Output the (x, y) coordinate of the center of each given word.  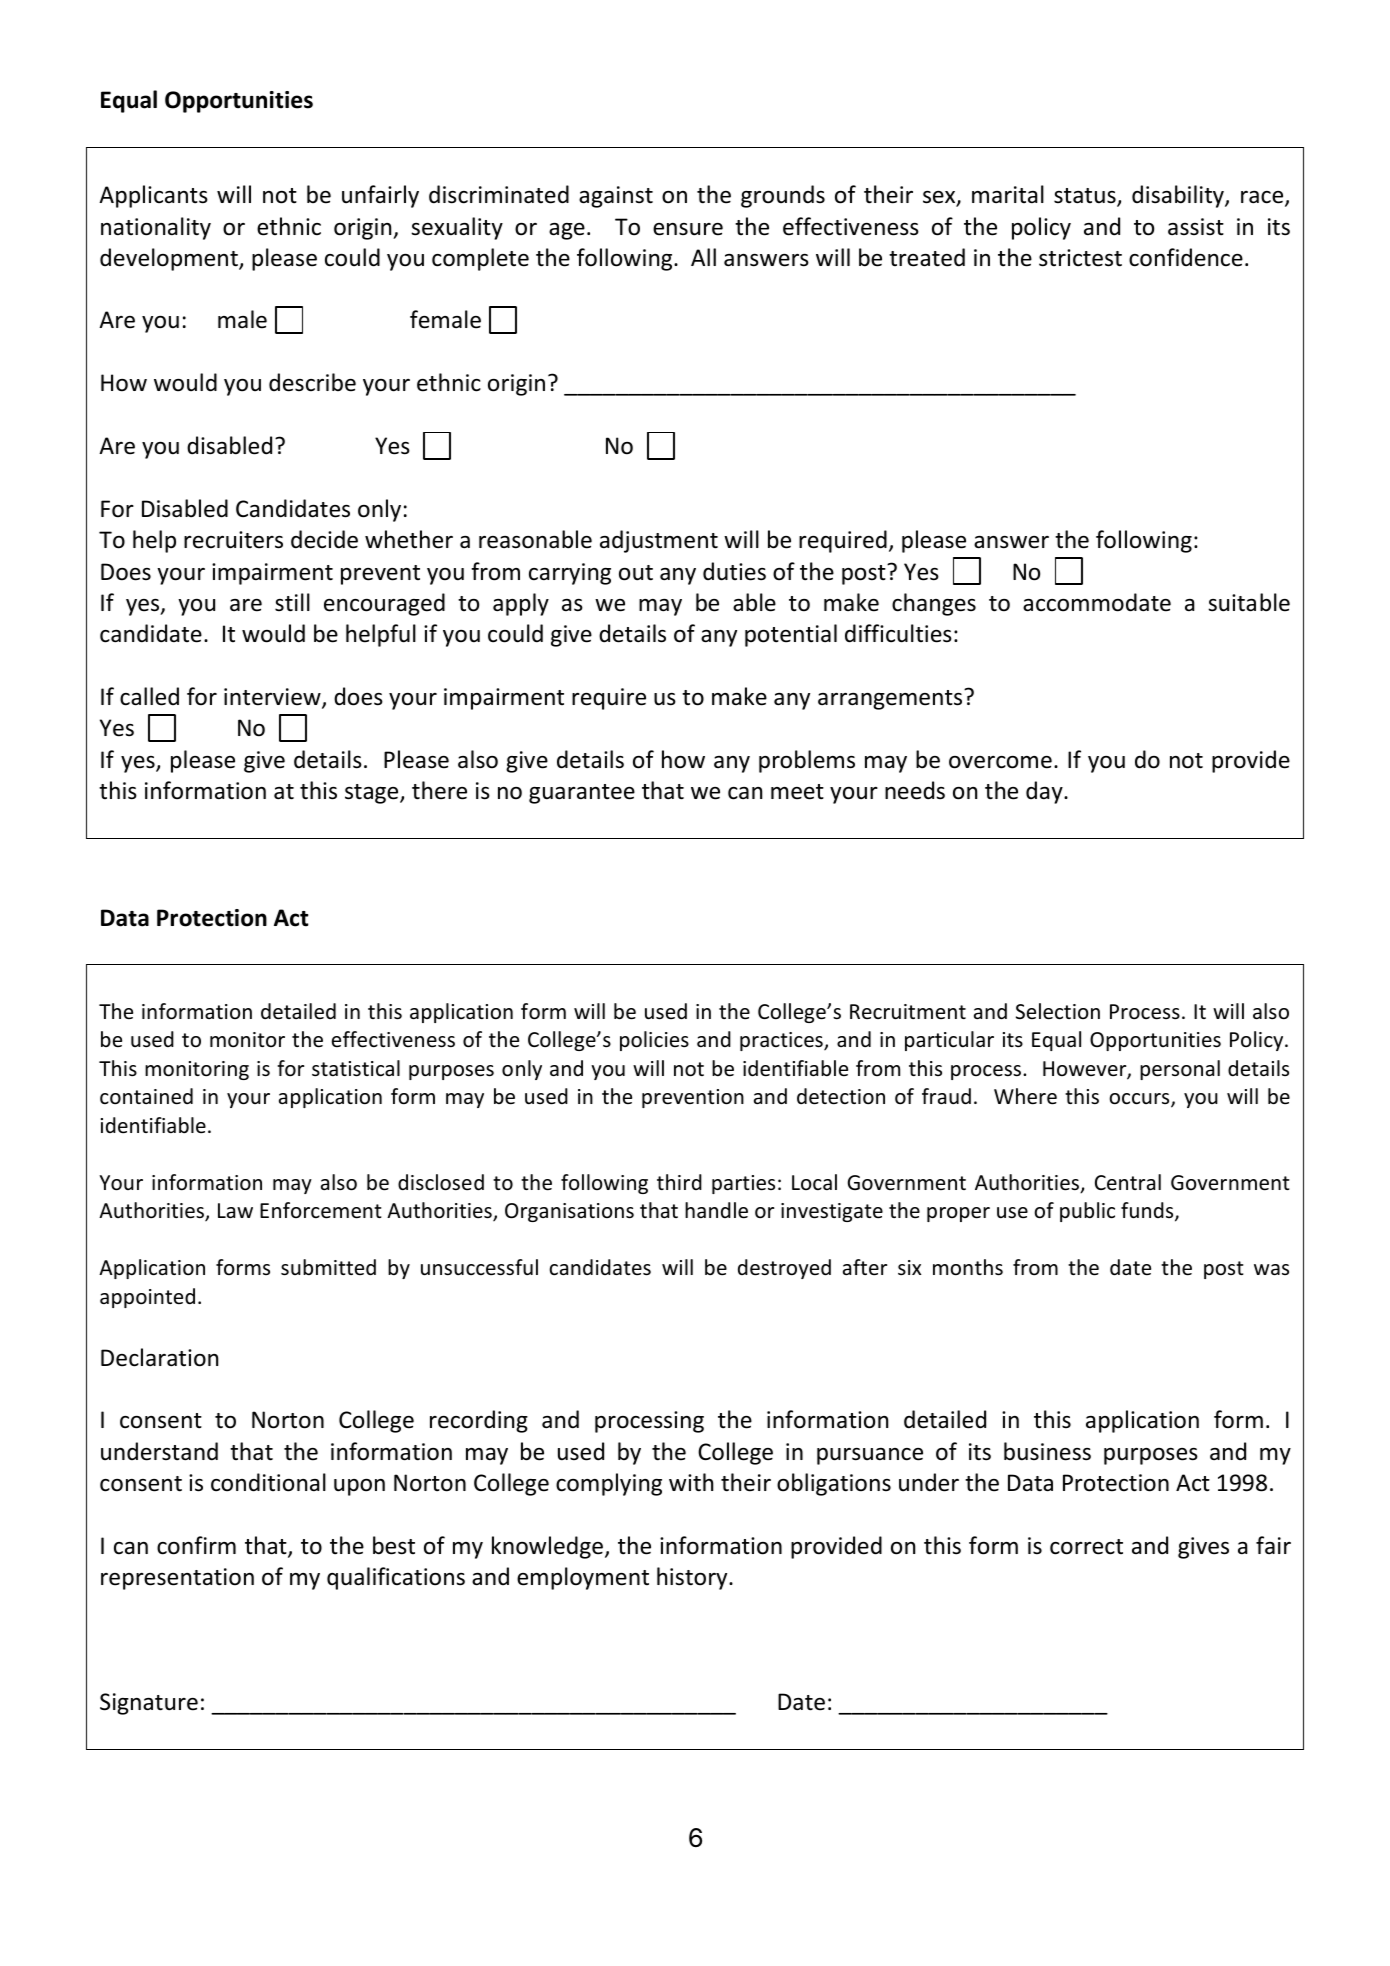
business (1047, 1451)
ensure (688, 229)
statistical (356, 1068)
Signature (149, 1704)
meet (797, 792)
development (170, 259)
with (691, 1482)
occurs (1140, 1100)
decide (324, 539)
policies (654, 1041)
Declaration (159, 1357)
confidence (1186, 257)
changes (934, 604)
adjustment (659, 541)
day (1045, 792)
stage (373, 794)
